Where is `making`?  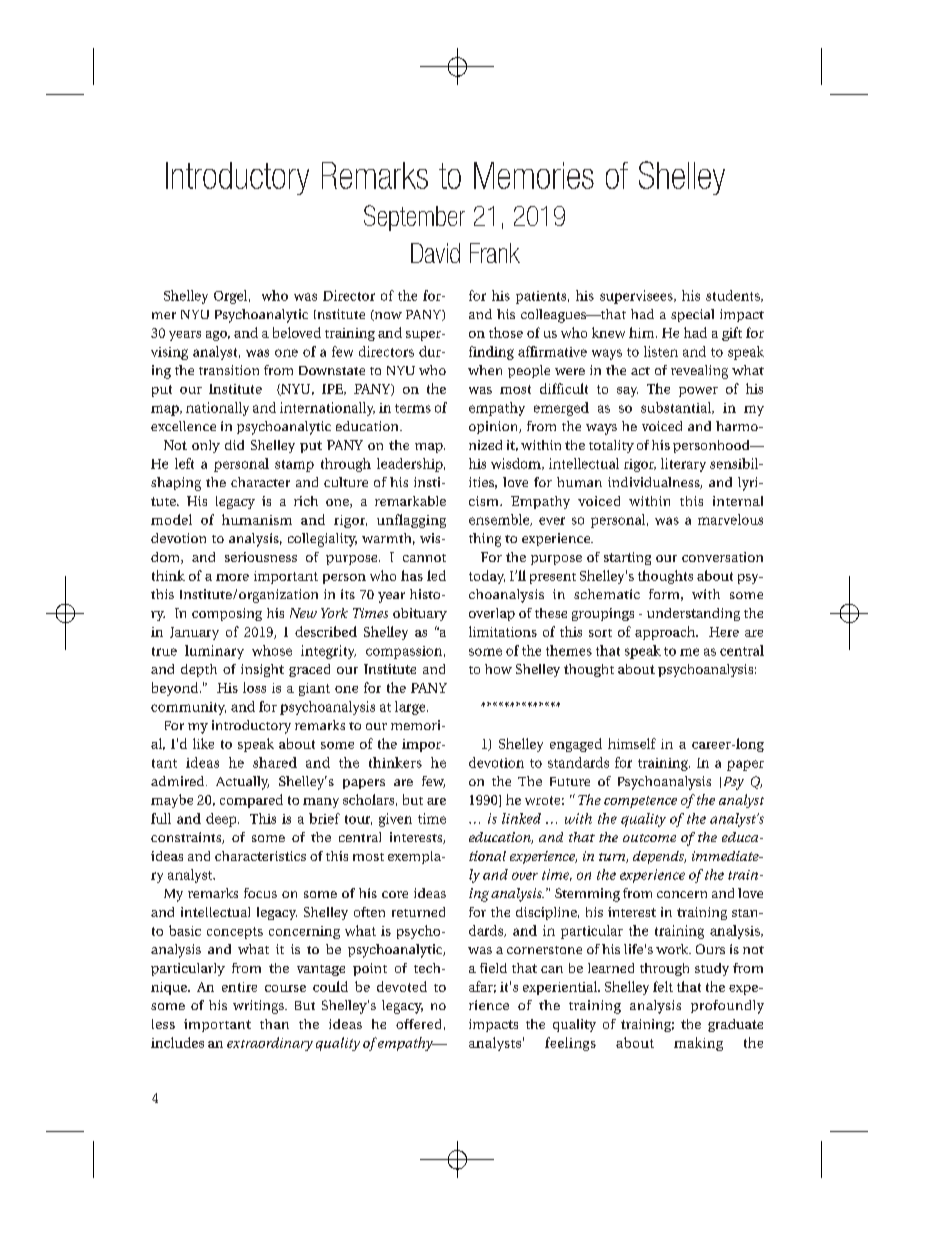
making is located at coordinates (698, 1044).
